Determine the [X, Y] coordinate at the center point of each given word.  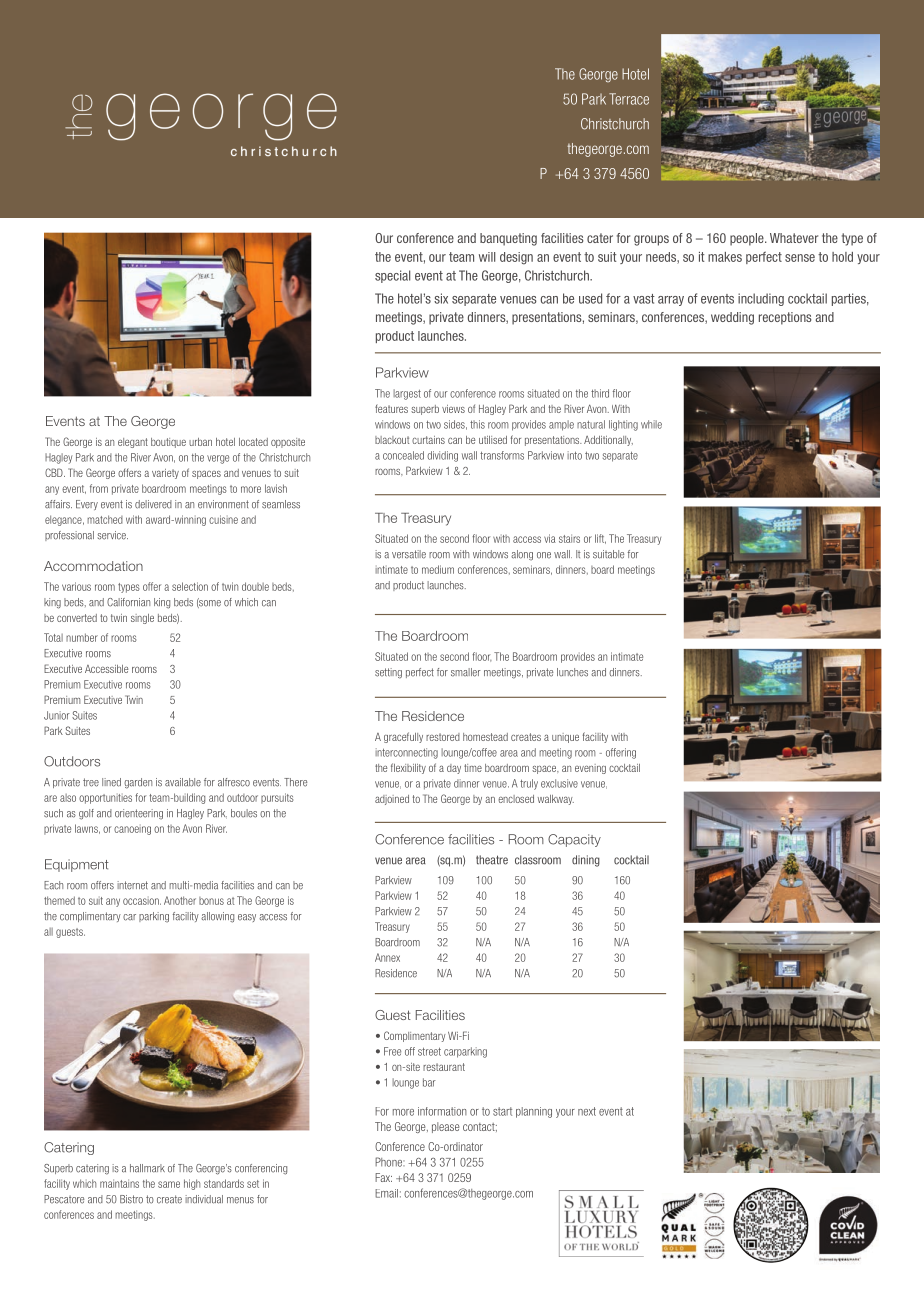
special [392, 276]
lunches [572, 672]
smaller [466, 672]
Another [180, 900]
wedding [732, 318]
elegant [133, 443]
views [453, 409]
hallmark [147, 1168]
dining [586, 861]
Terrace [629, 99]
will [487, 257]
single [142, 619]
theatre [492, 860]
